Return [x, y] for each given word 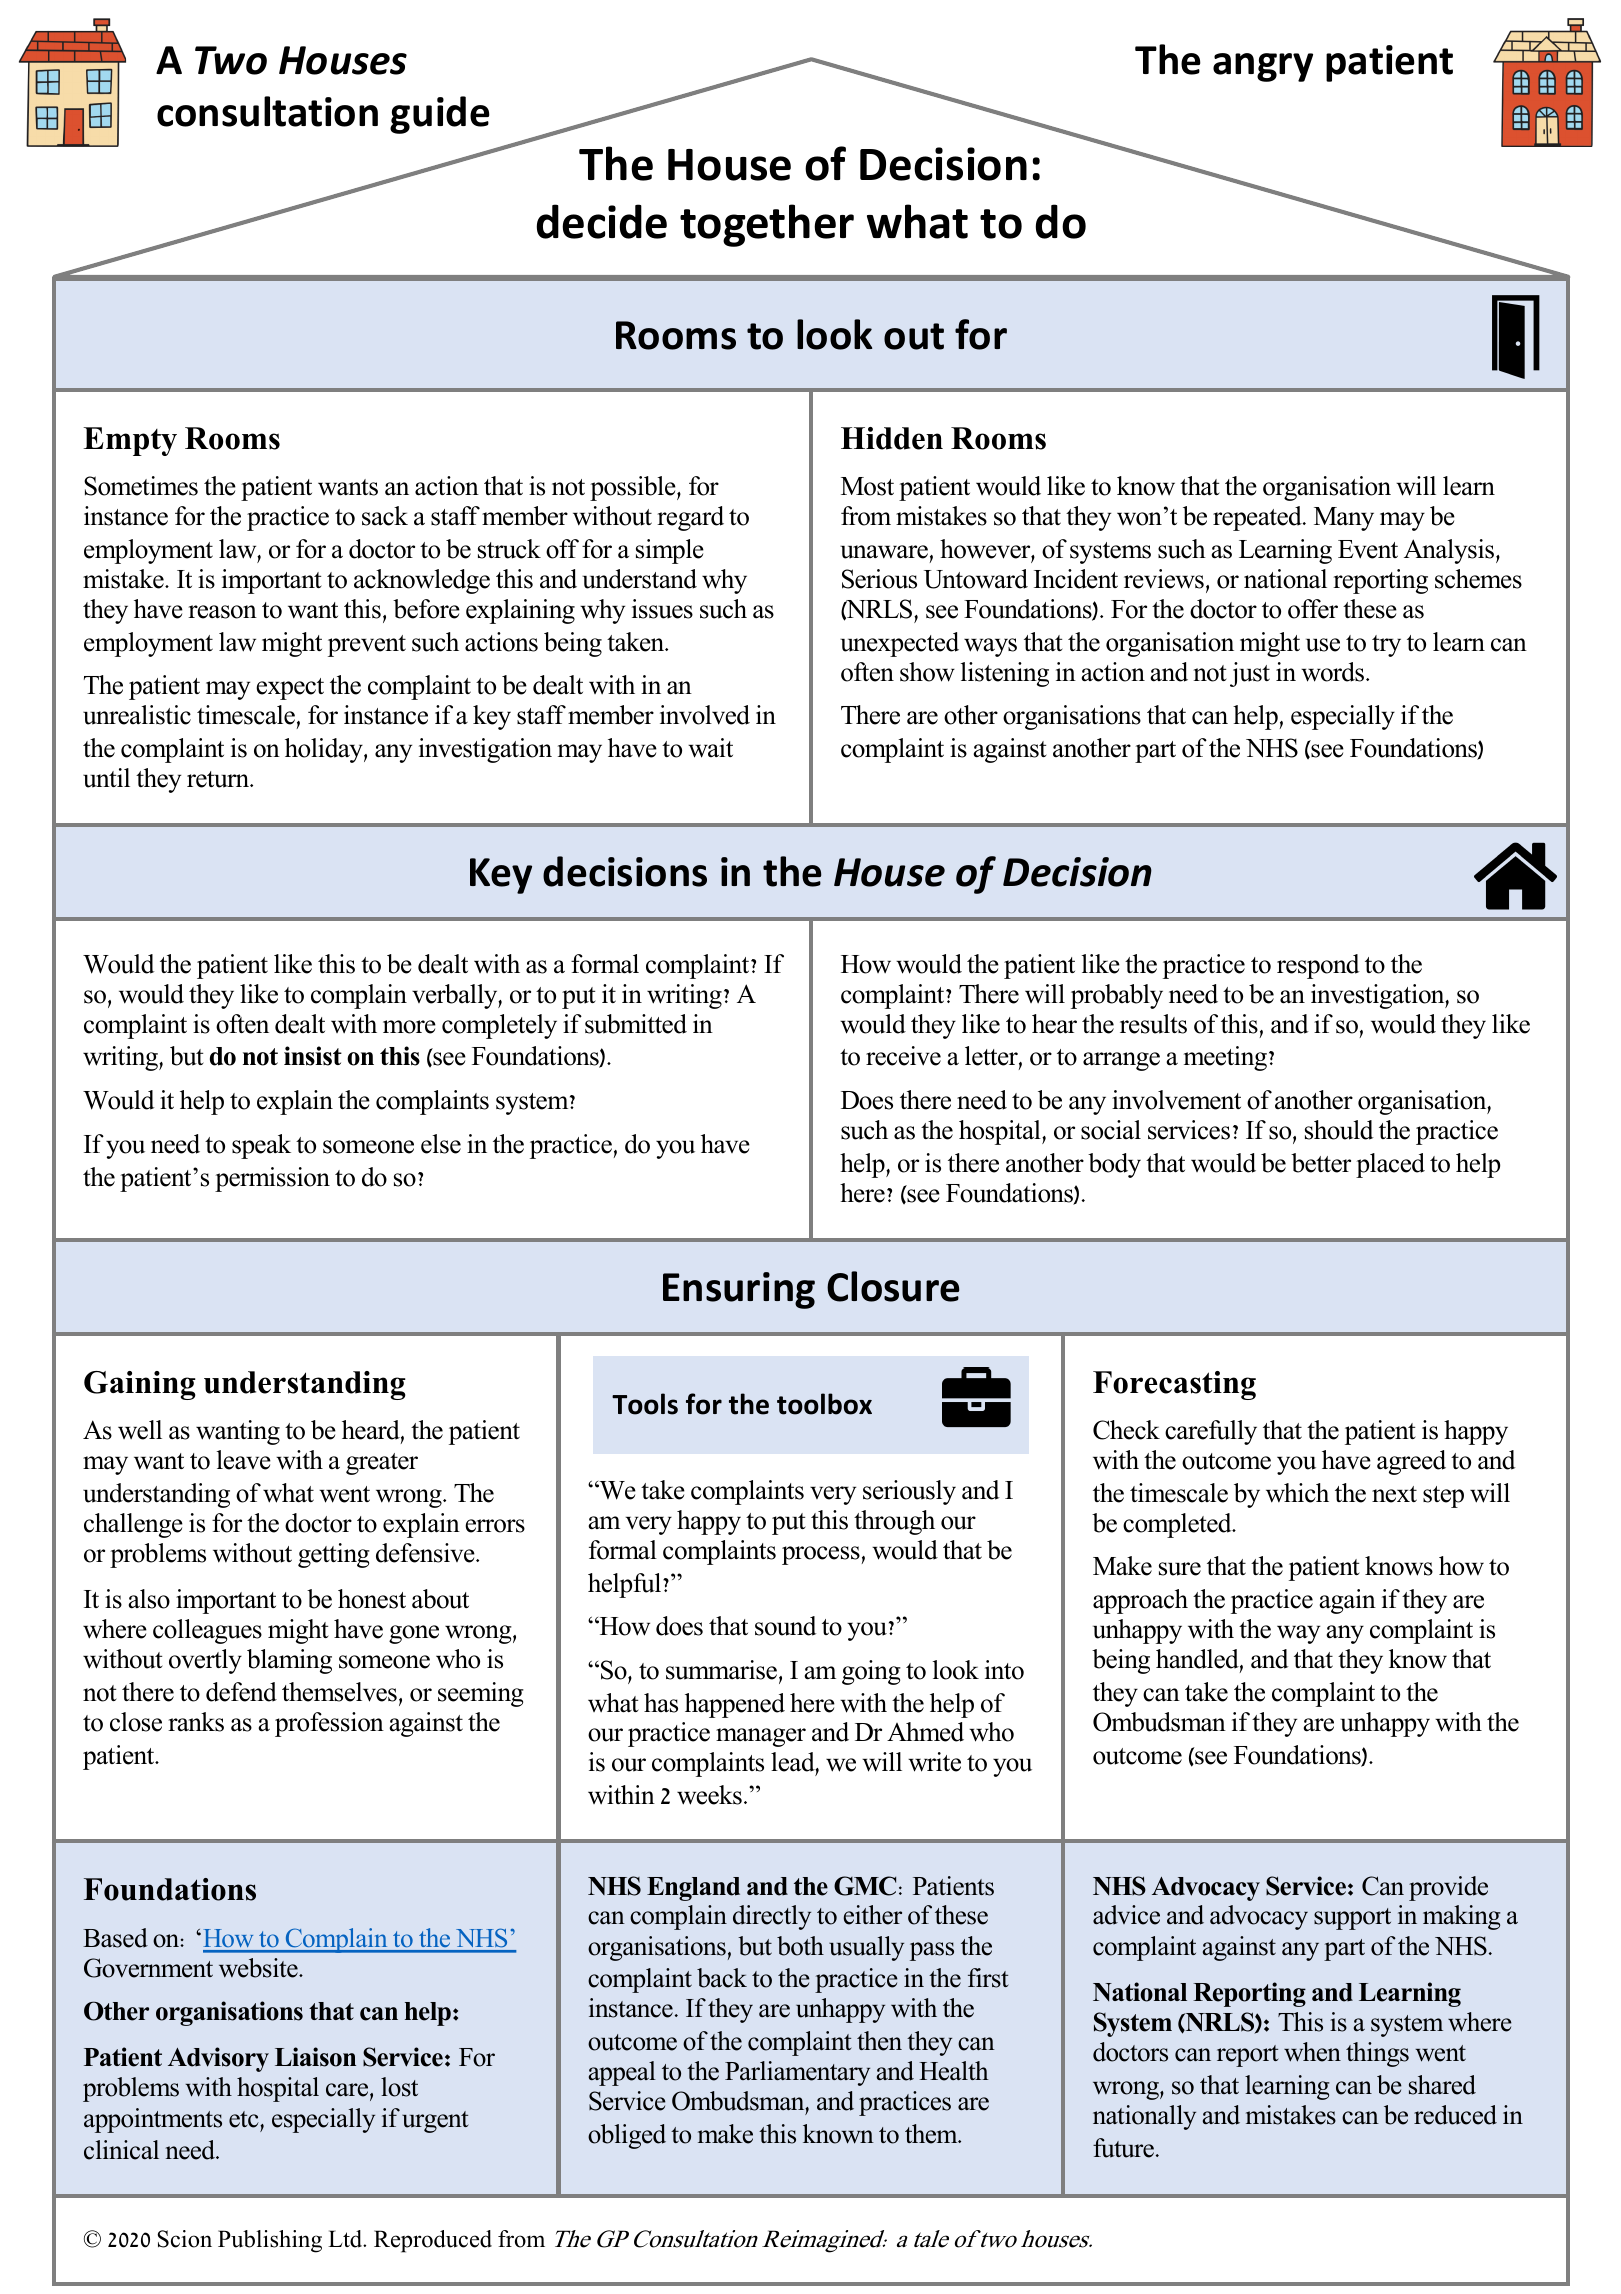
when [1312, 2052]
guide [440, 115]
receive [903, 1056]
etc [245, 2119]
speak [261, 1146]
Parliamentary [797, 2073]
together [767, 225]
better [1321, 1163]
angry [1263, 67]
